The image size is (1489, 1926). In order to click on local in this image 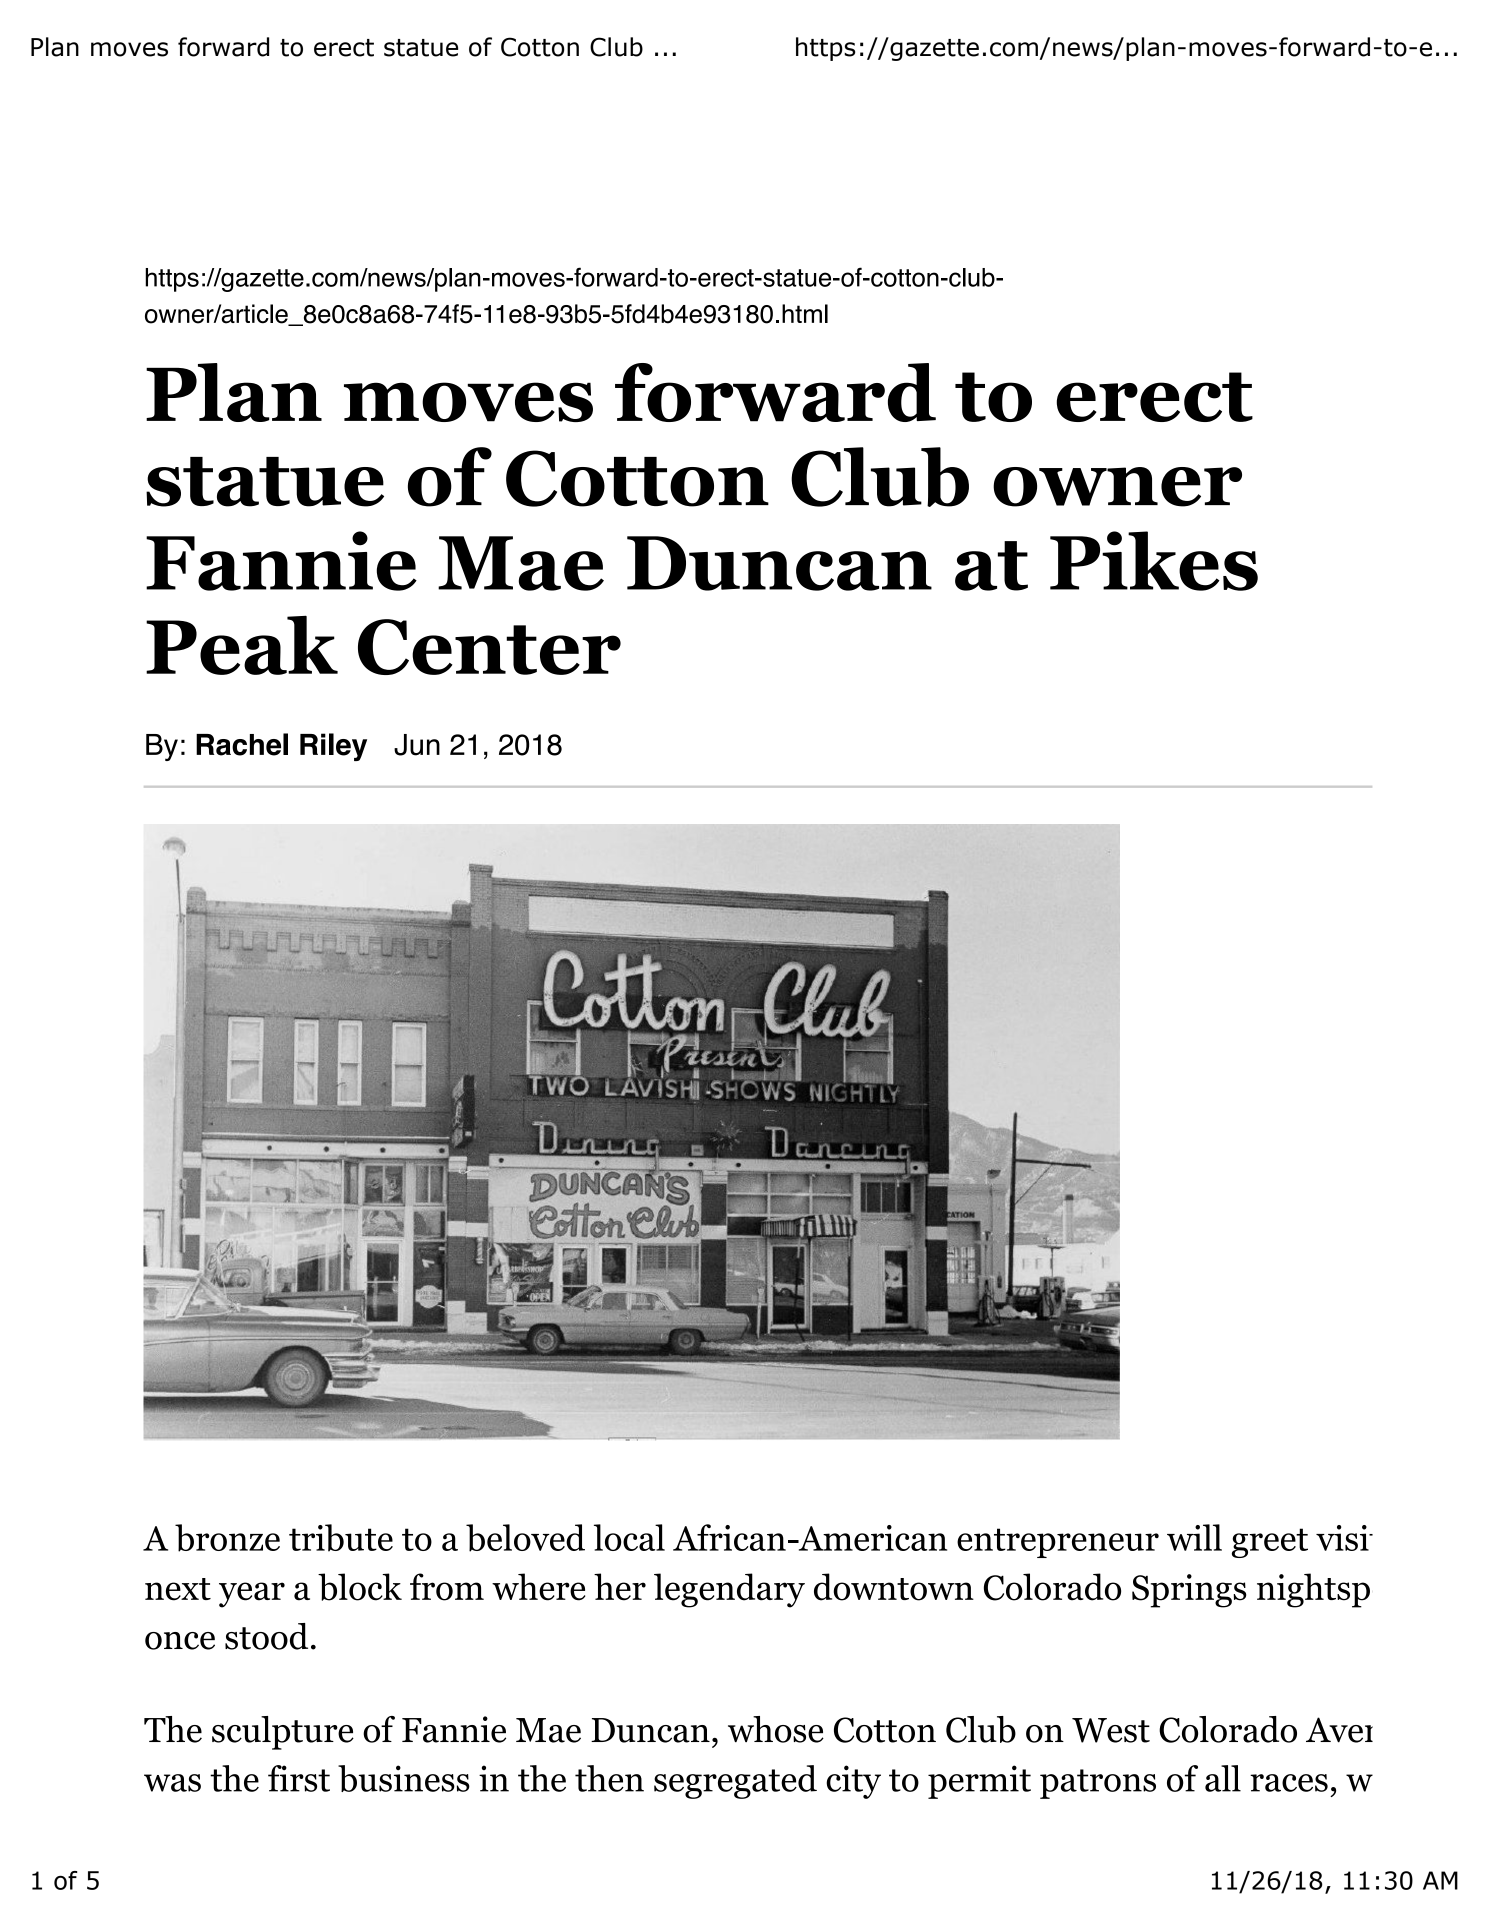, I will do `click(629, 1537)`.
